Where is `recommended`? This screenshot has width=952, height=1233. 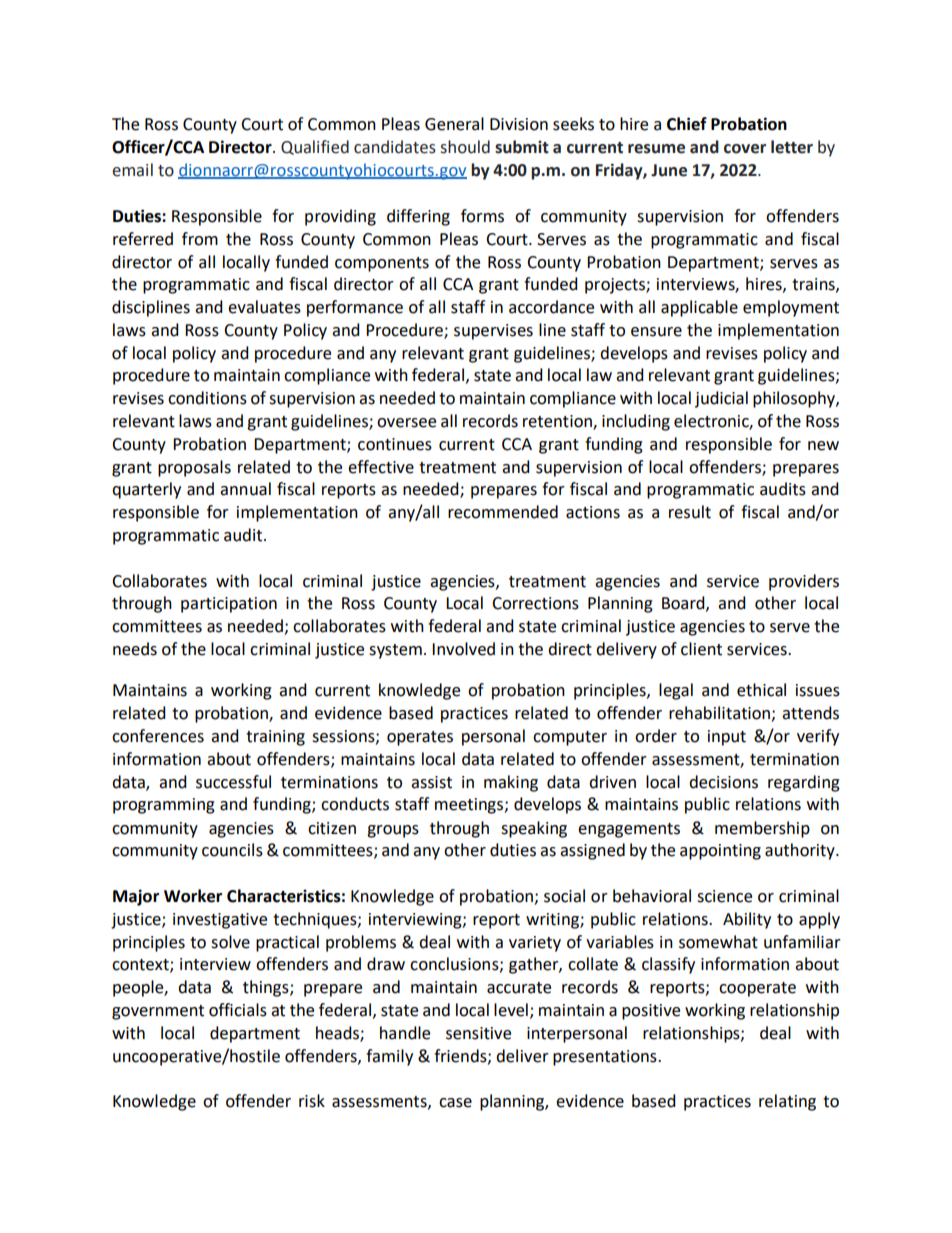
recommended is located at coordinates (503, 512).
